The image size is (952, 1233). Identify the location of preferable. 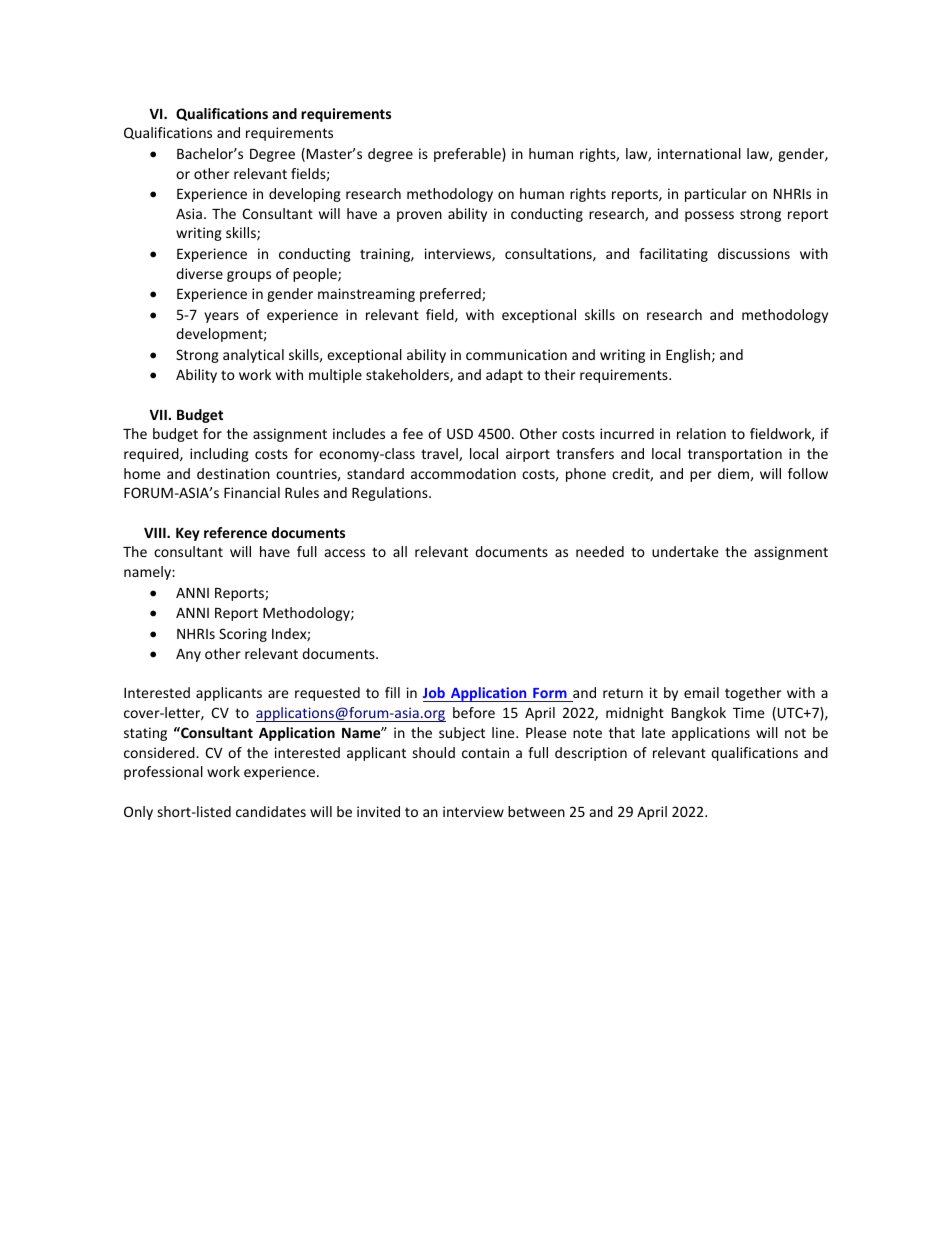
(468, 155).
